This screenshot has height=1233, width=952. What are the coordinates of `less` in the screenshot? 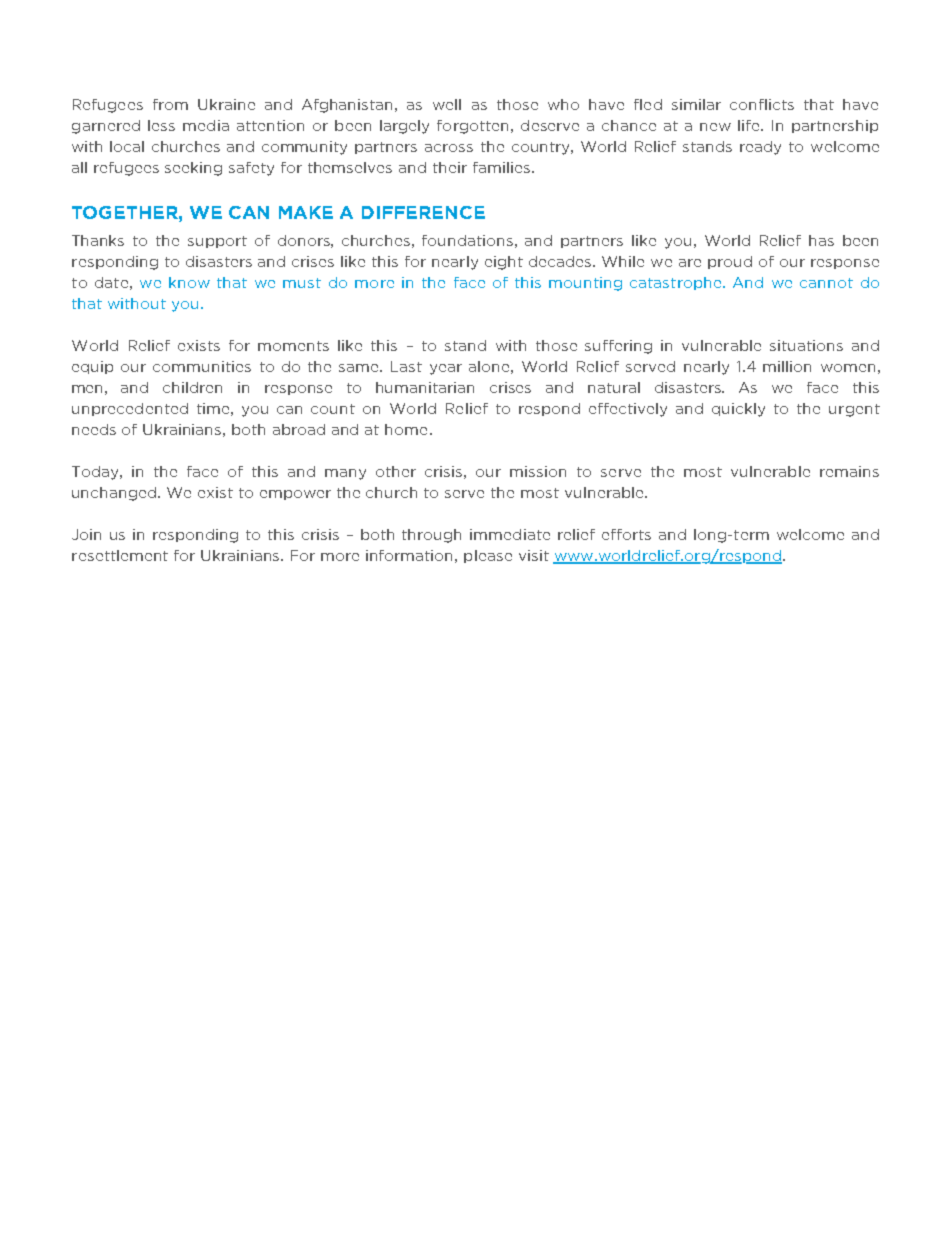 It's located at (161, 125).
